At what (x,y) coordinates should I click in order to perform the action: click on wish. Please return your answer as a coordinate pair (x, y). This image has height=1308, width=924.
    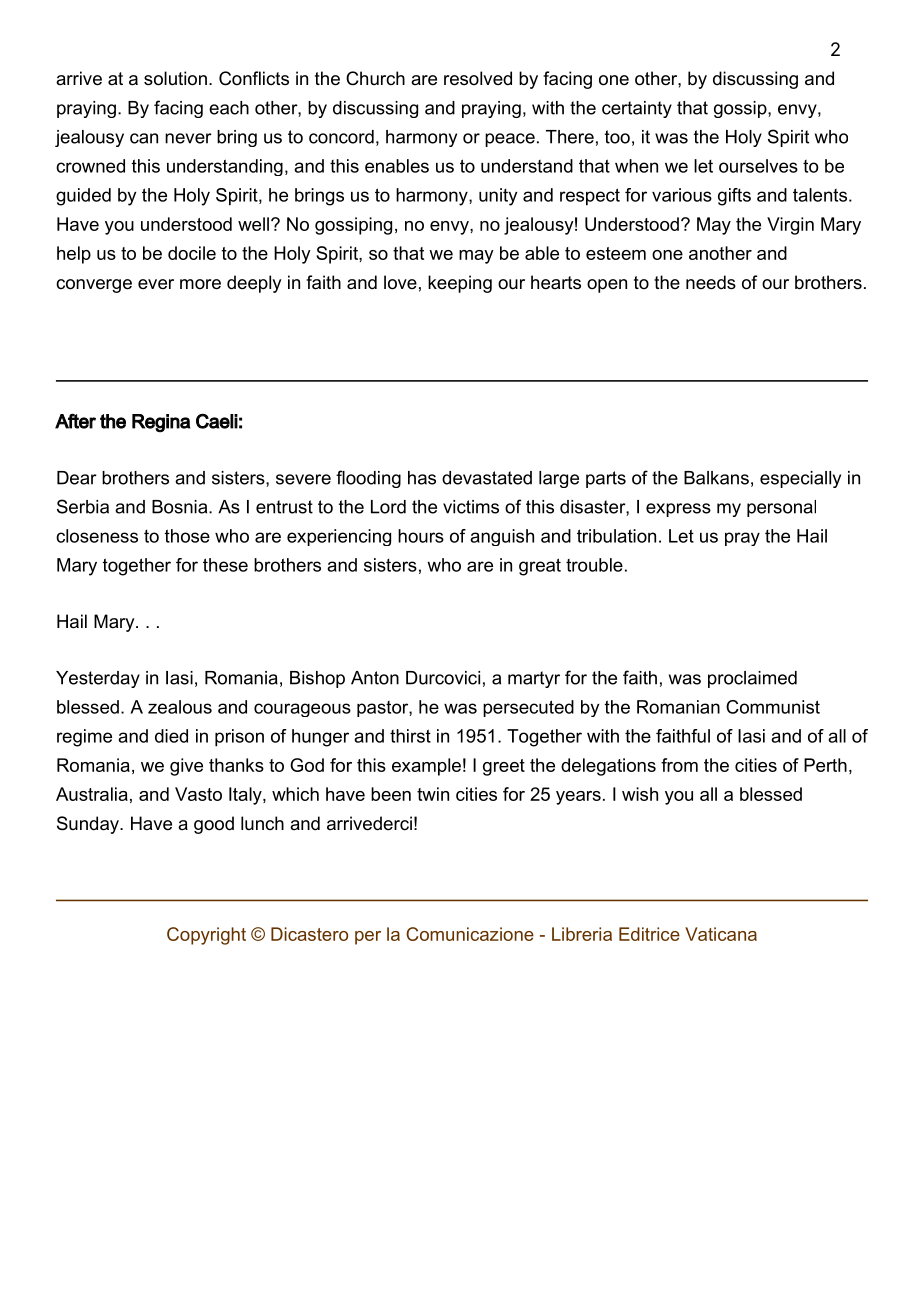
    Looking at the image, I should click on (640, 794).
